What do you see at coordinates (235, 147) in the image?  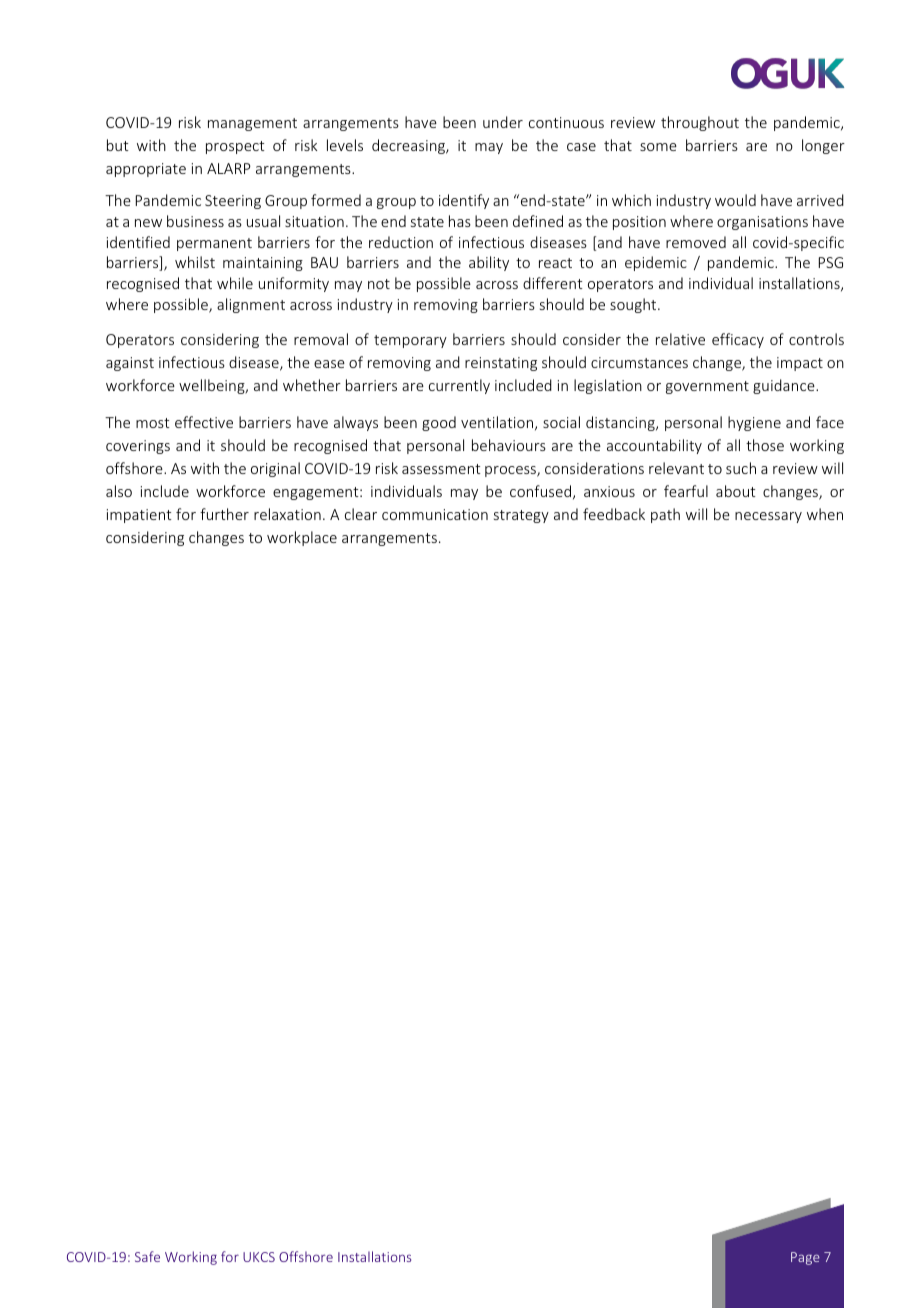 I see `prospect` at bounding box center [235, 147].
